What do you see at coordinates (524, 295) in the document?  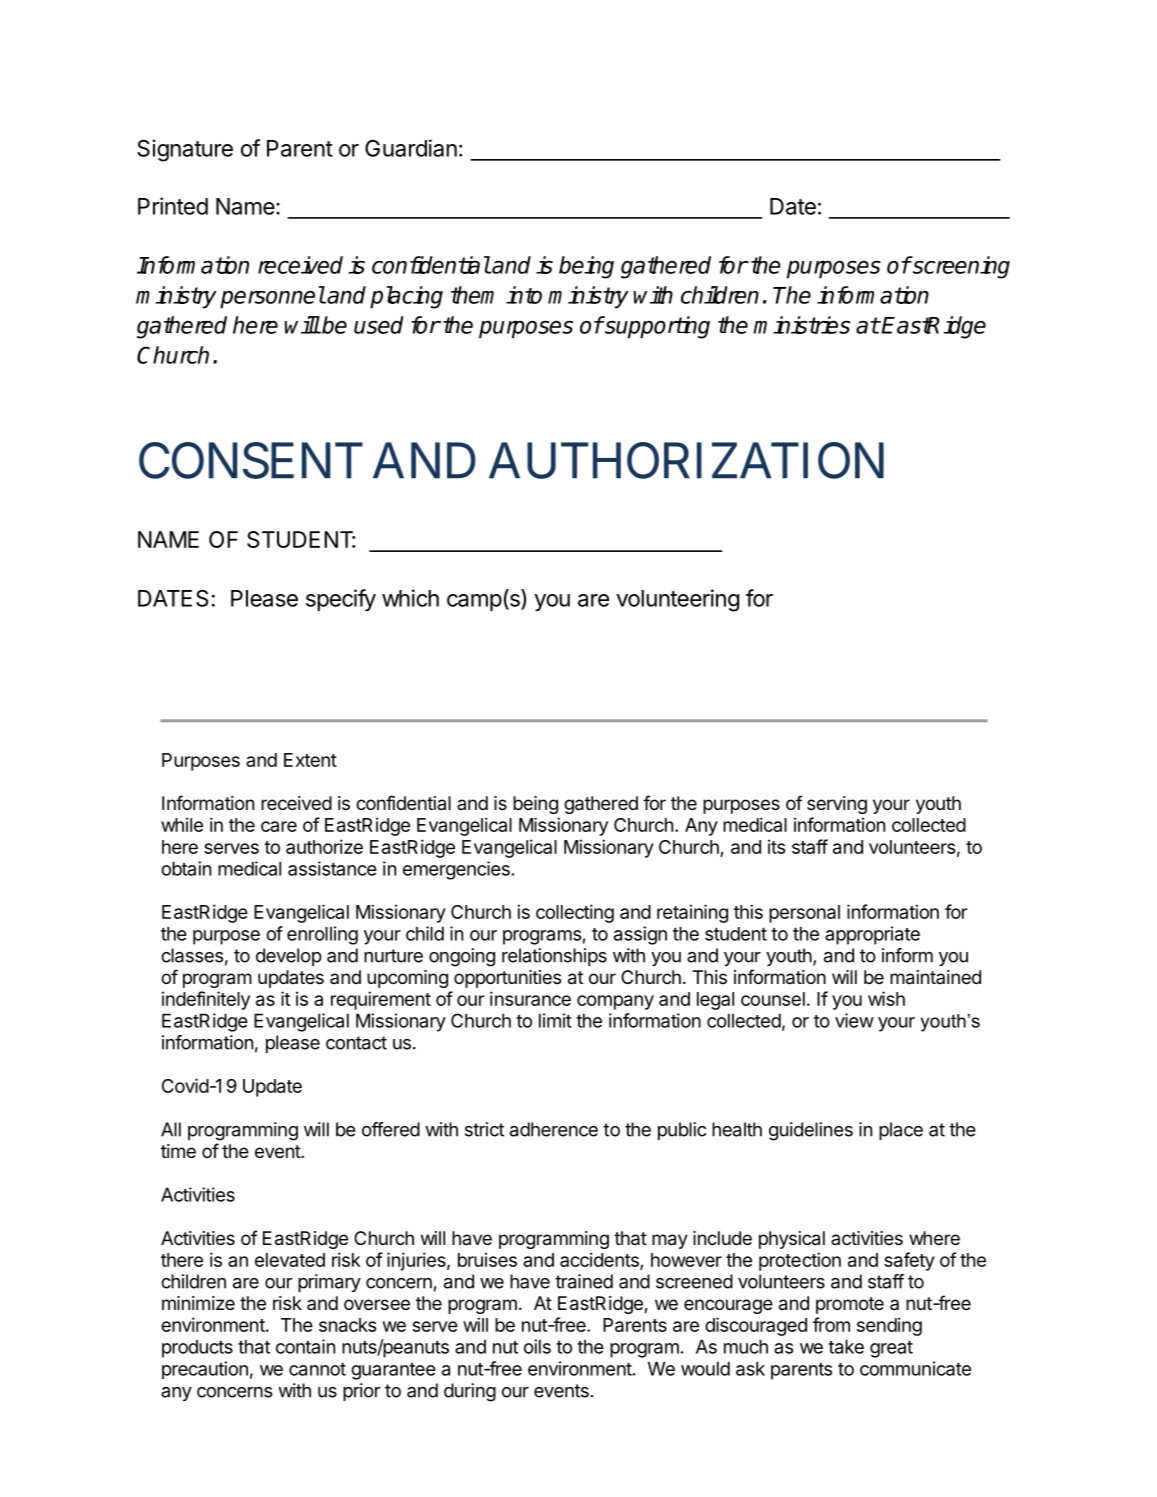 I see `into` at bounding box center [524, 295].
